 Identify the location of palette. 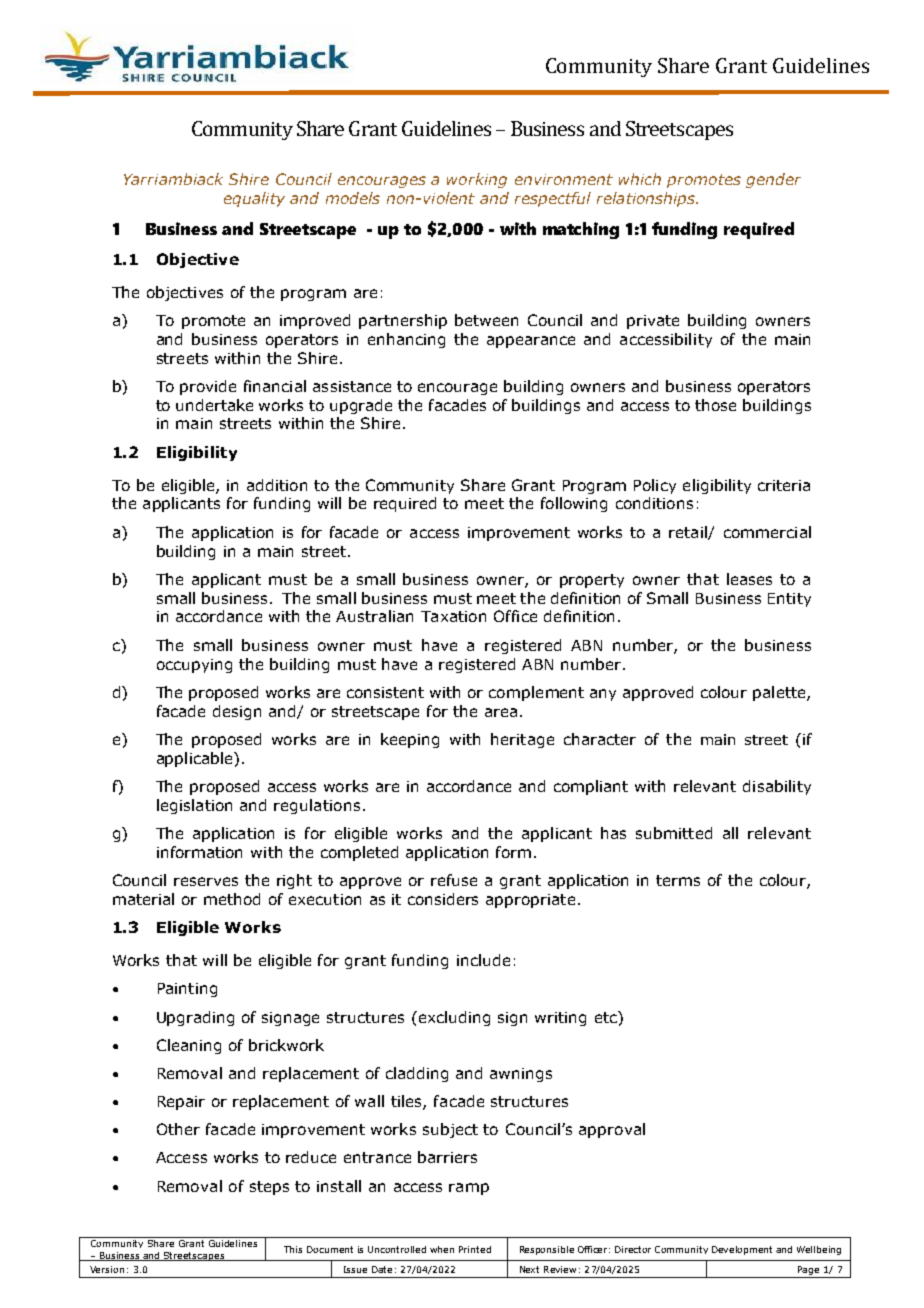
(780, 693).
